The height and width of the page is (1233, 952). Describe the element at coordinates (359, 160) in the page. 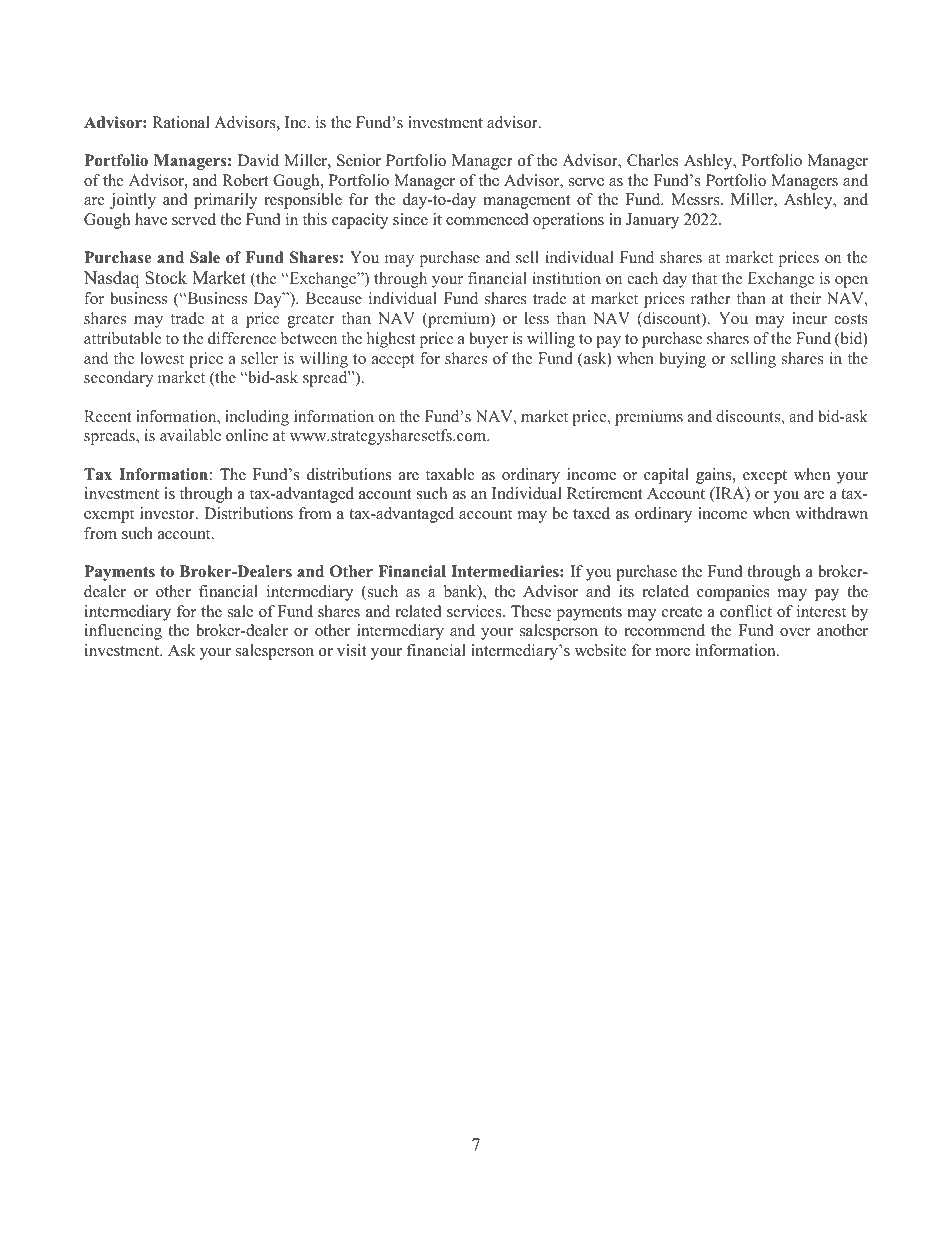

I see `Senior` at that location.
